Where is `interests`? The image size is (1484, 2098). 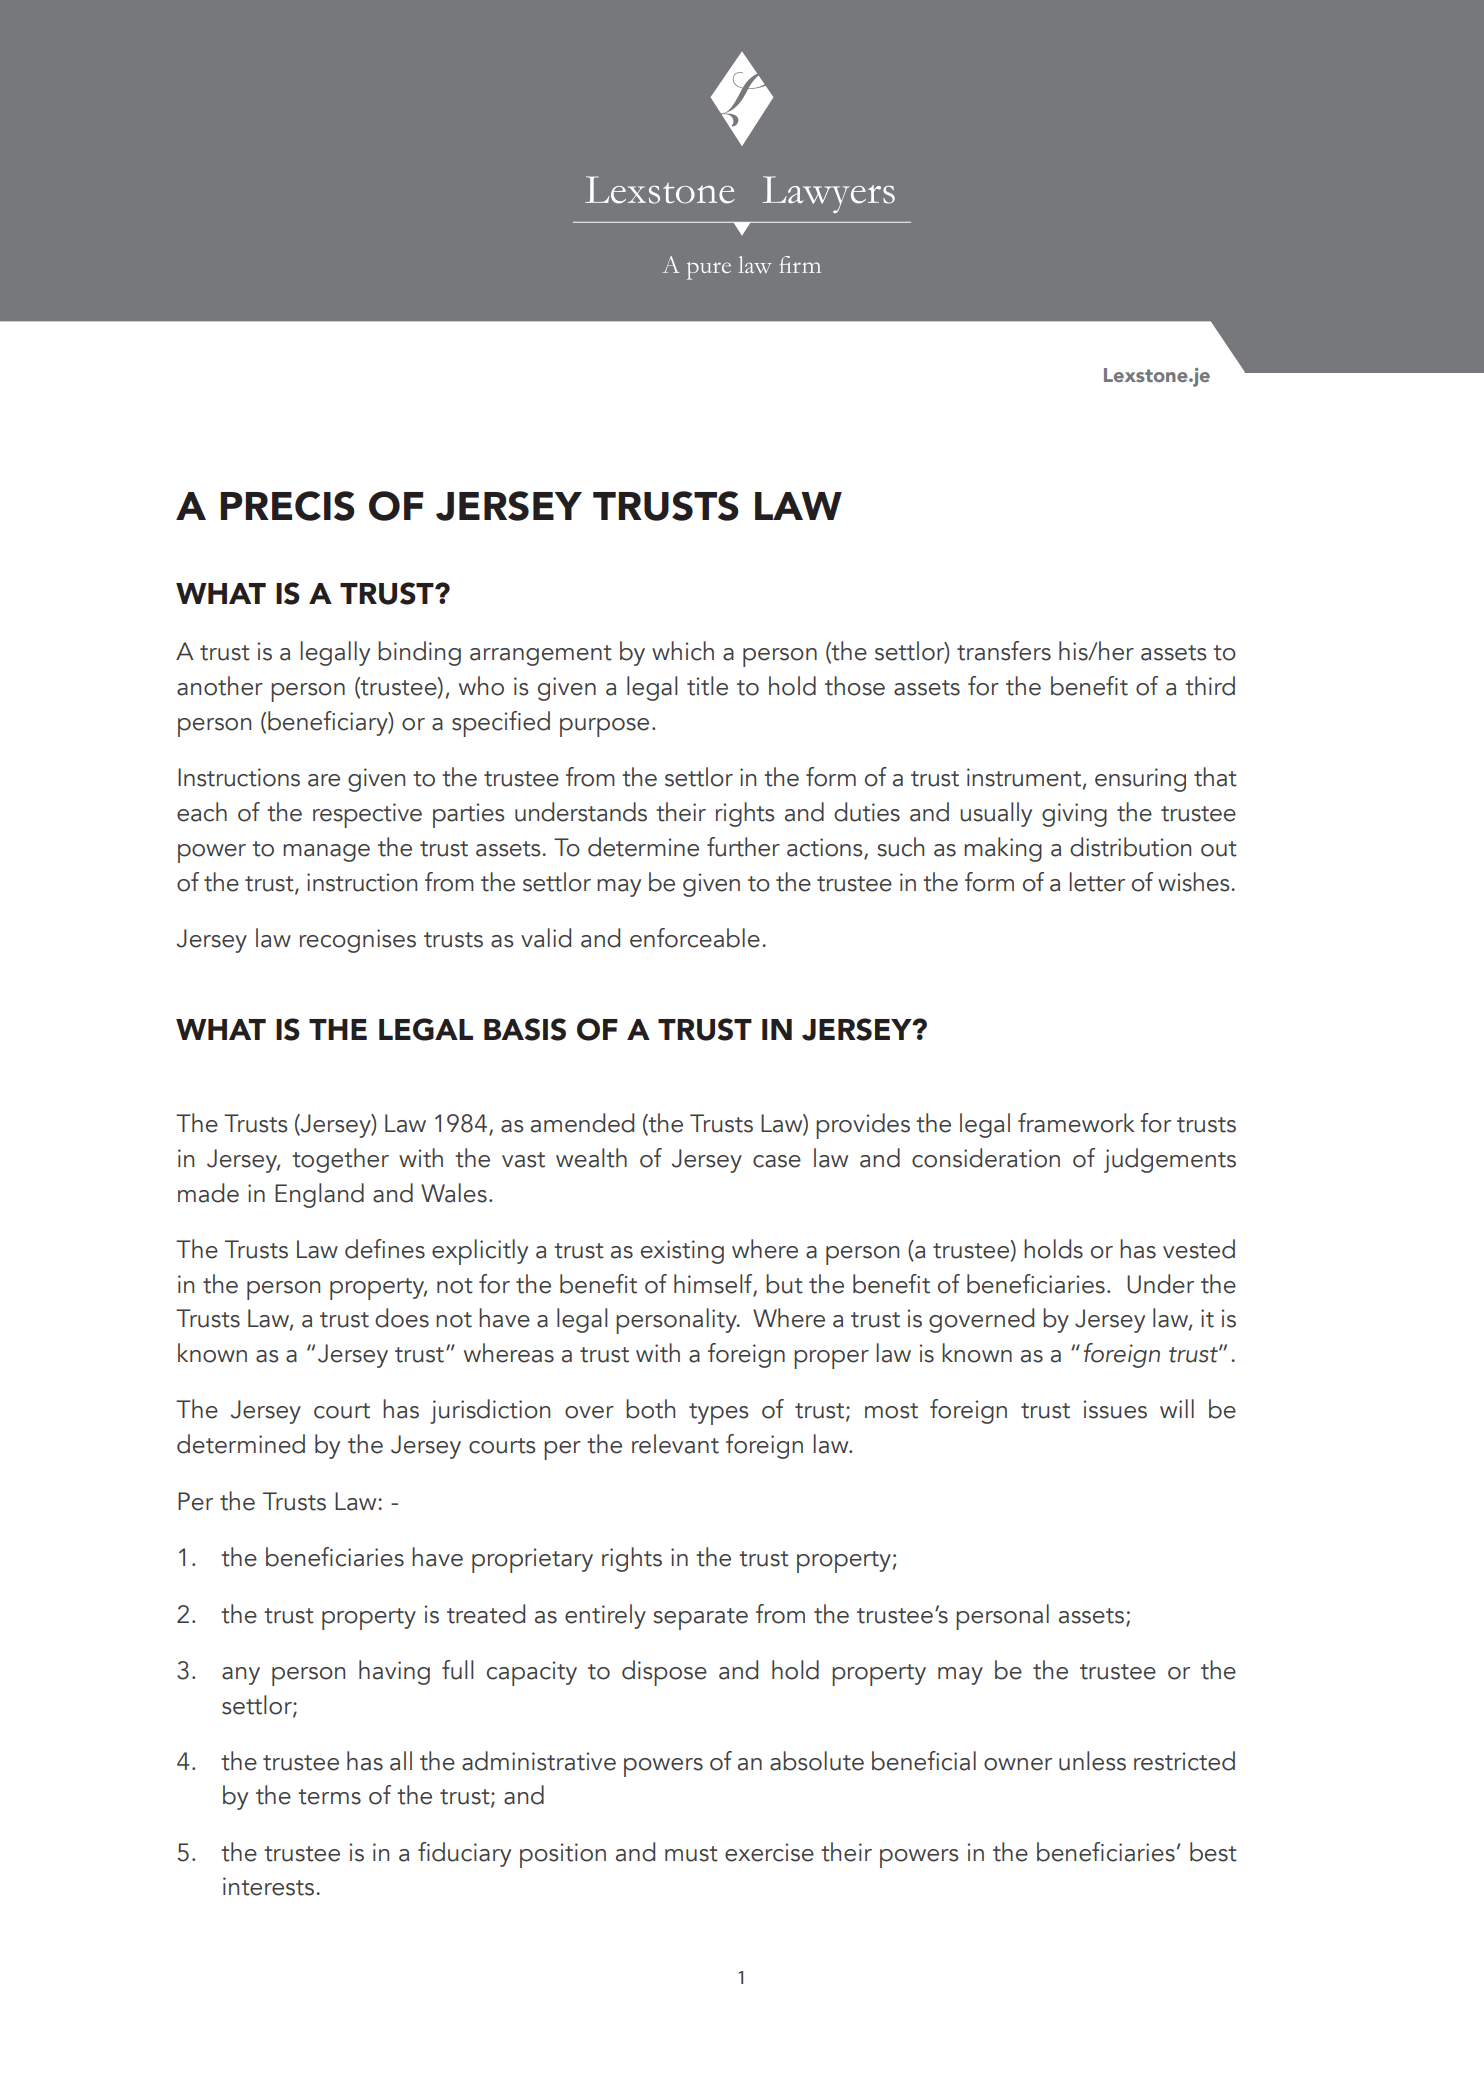 interests is located at coordinates (268, 1886).
